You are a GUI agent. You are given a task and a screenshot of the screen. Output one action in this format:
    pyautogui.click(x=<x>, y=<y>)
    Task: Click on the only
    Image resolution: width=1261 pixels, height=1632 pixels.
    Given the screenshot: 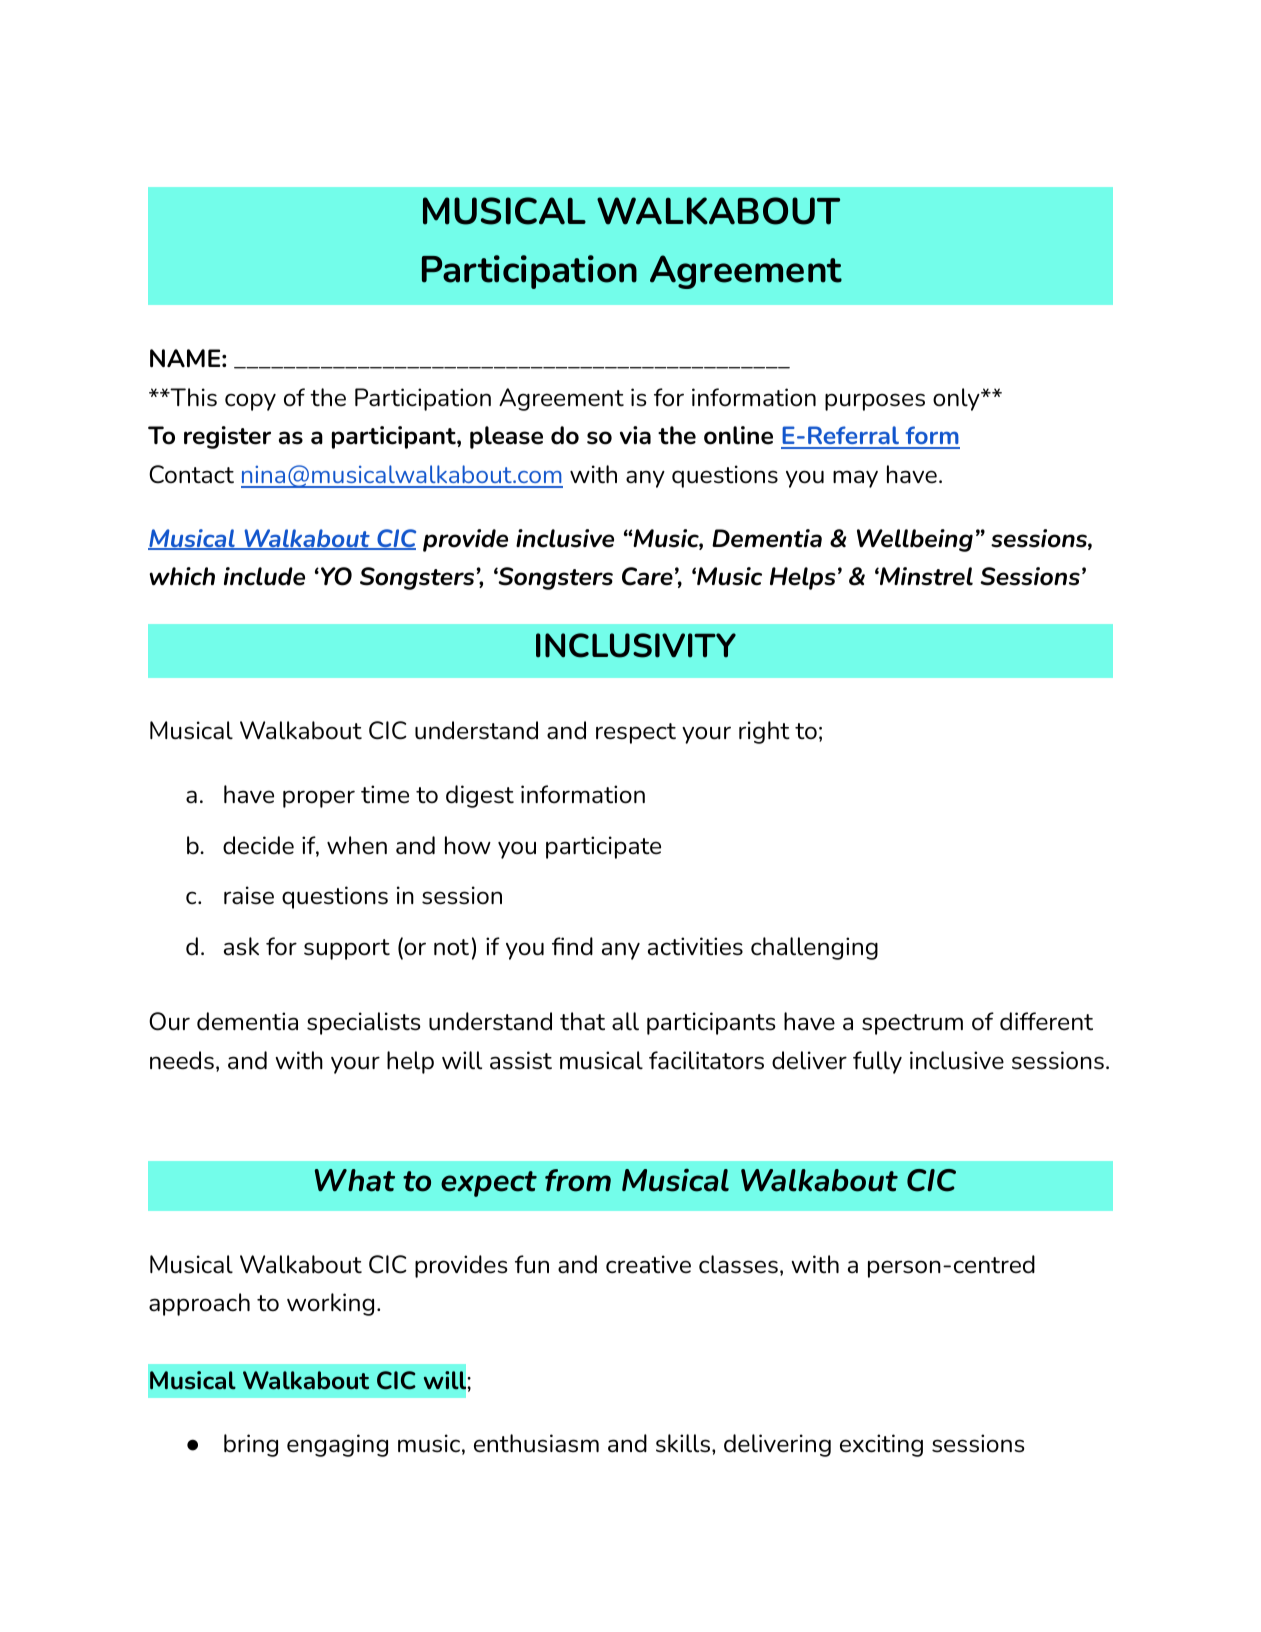 What is the action you would take?
    pyautogui.click(x=957, y=399)
